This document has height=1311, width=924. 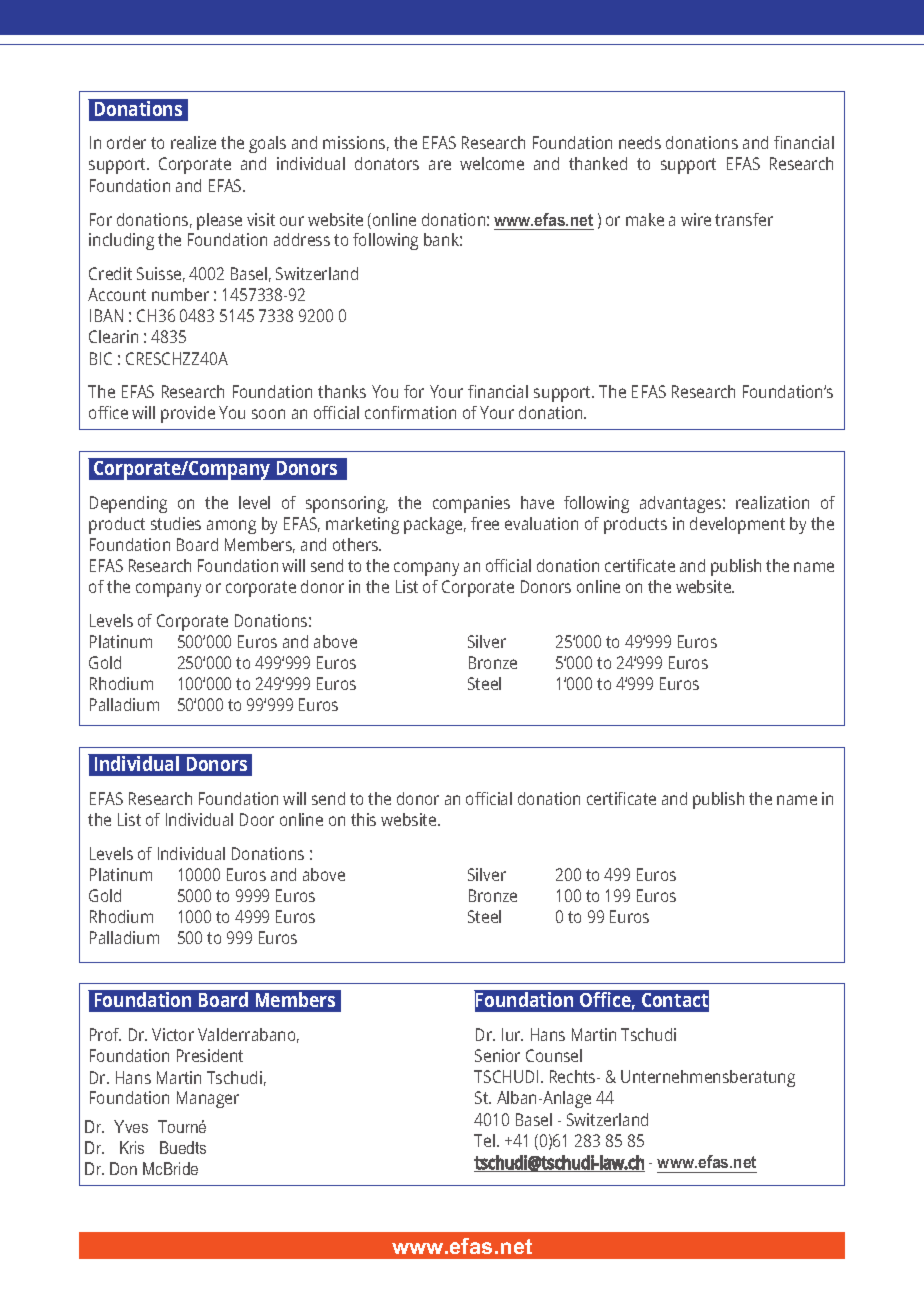 I want to click on are, so click(x=440, y=165).
